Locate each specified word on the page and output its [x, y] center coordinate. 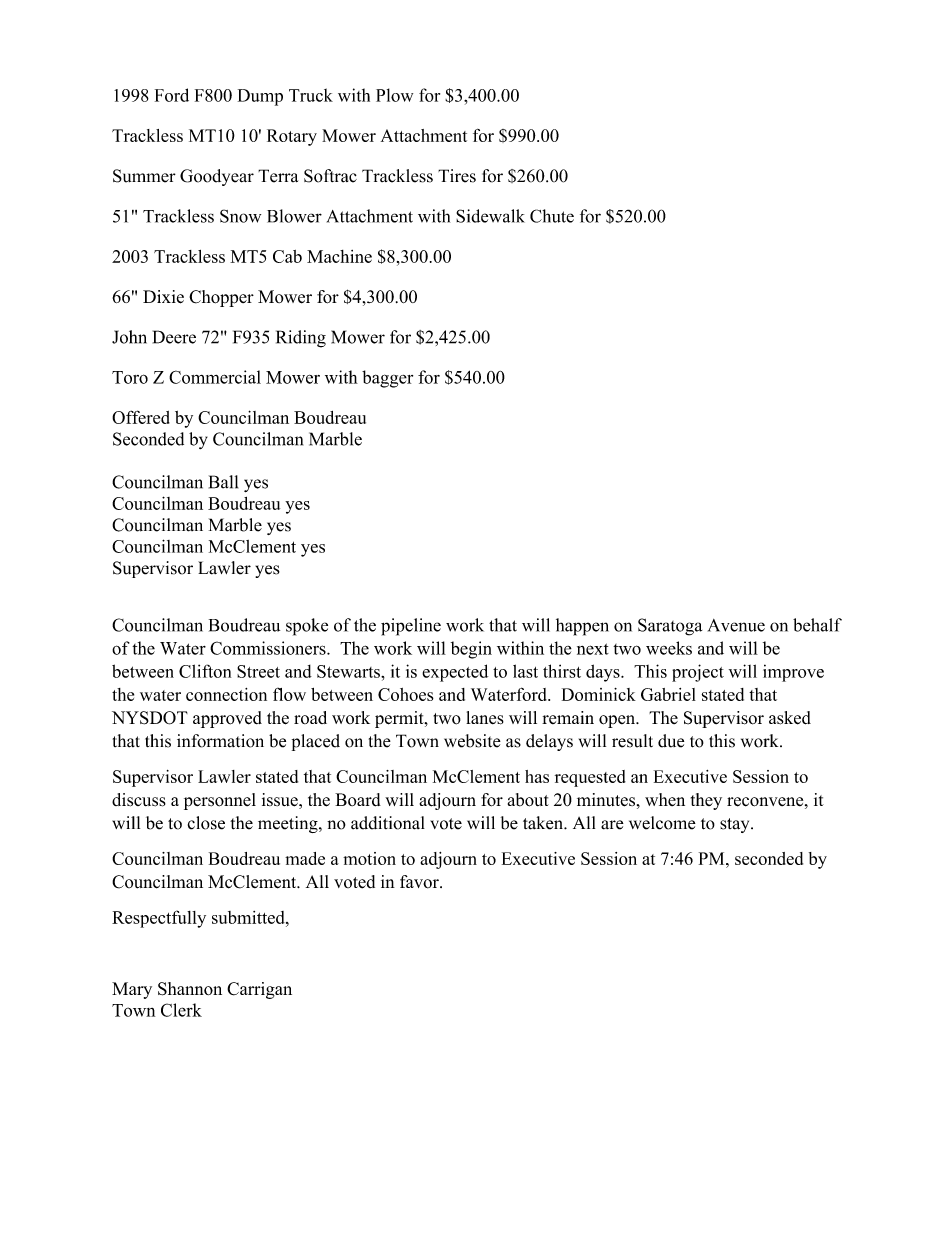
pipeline [411, 627]
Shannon [190, 989]
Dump [260, 97]
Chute [552, 216]
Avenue [736, 625]
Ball [223, 482]
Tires [457, 176]
